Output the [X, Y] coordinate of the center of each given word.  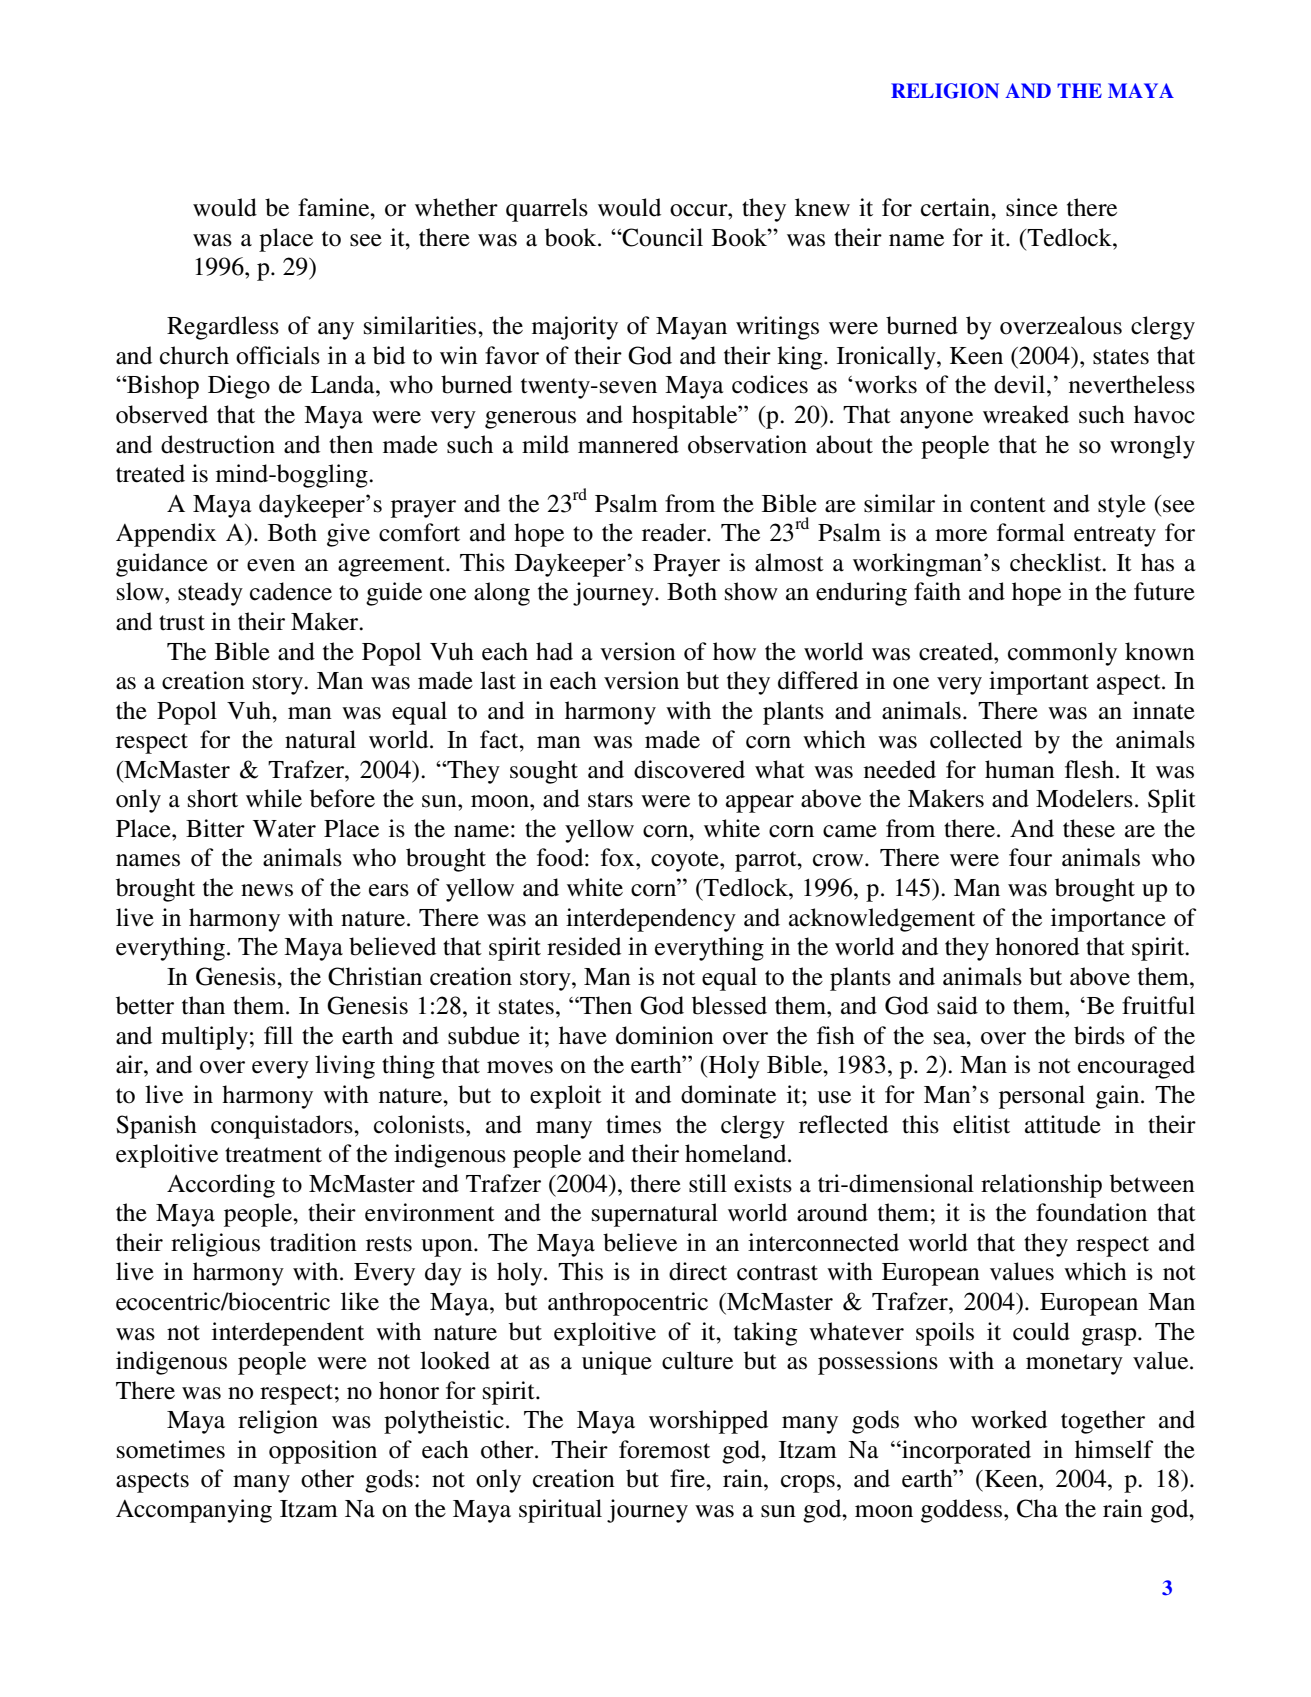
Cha [1037, 1508]
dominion [665, 1035]
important [1039, 683]
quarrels [547, 210]
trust [182, 623]
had [554, 651]
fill [278, 1035]
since [1032, 207]
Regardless [223, 328]
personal [1042, 1097]
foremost [664, 1449]
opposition [323, 1452]
